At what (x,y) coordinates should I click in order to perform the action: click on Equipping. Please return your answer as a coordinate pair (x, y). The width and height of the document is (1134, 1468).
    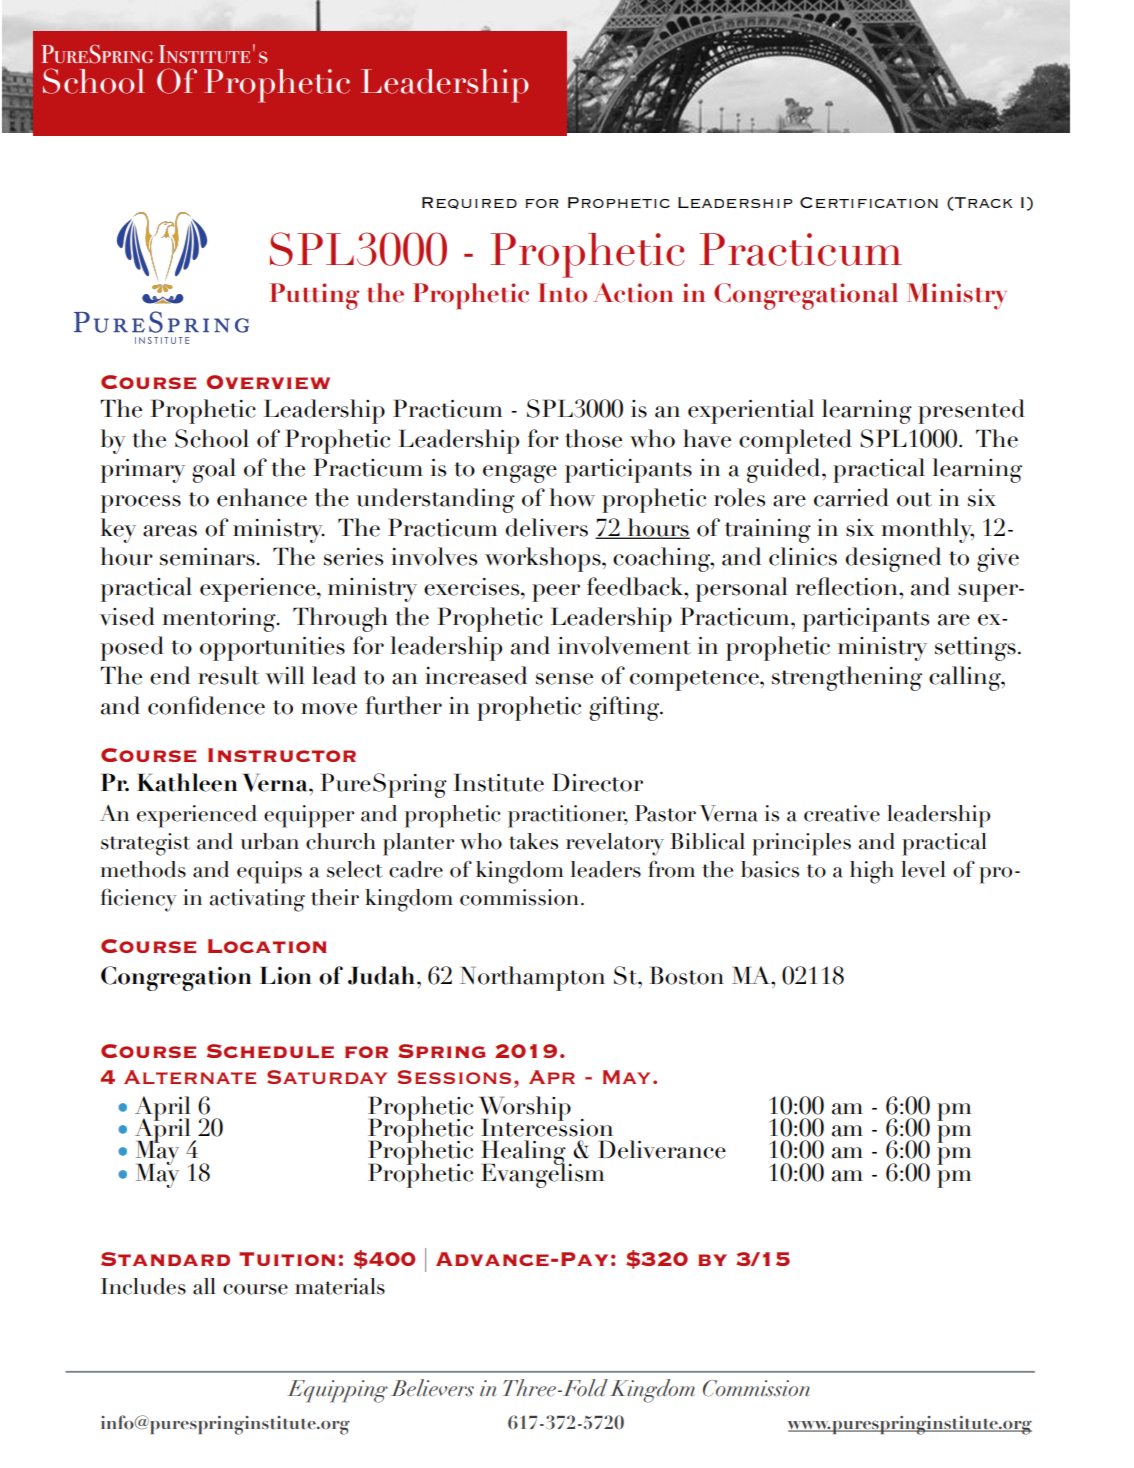
    Looking at the image, I should click on (337, 1391).
